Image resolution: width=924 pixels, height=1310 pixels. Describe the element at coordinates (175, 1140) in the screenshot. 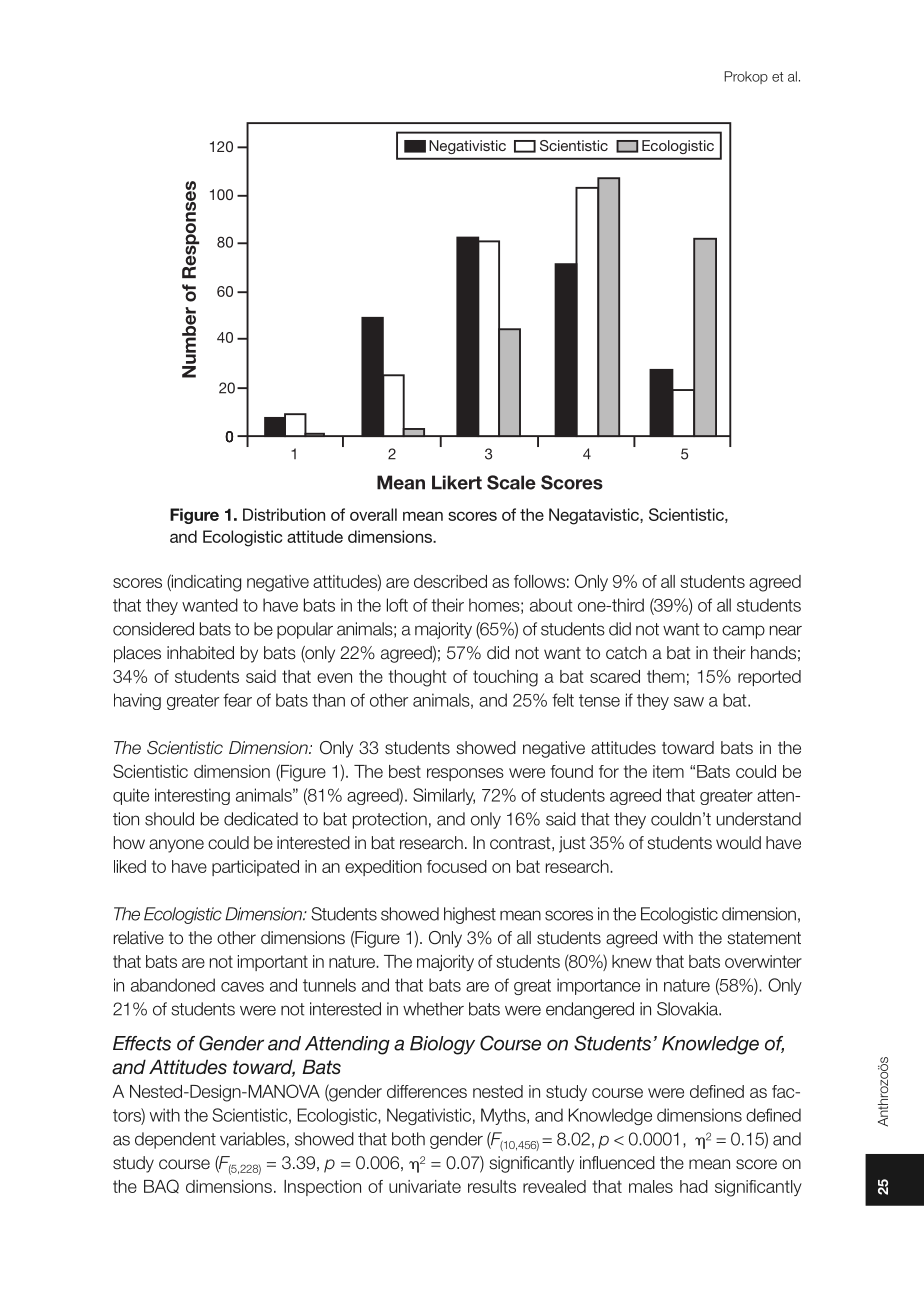

I see `dependent` at that location.
